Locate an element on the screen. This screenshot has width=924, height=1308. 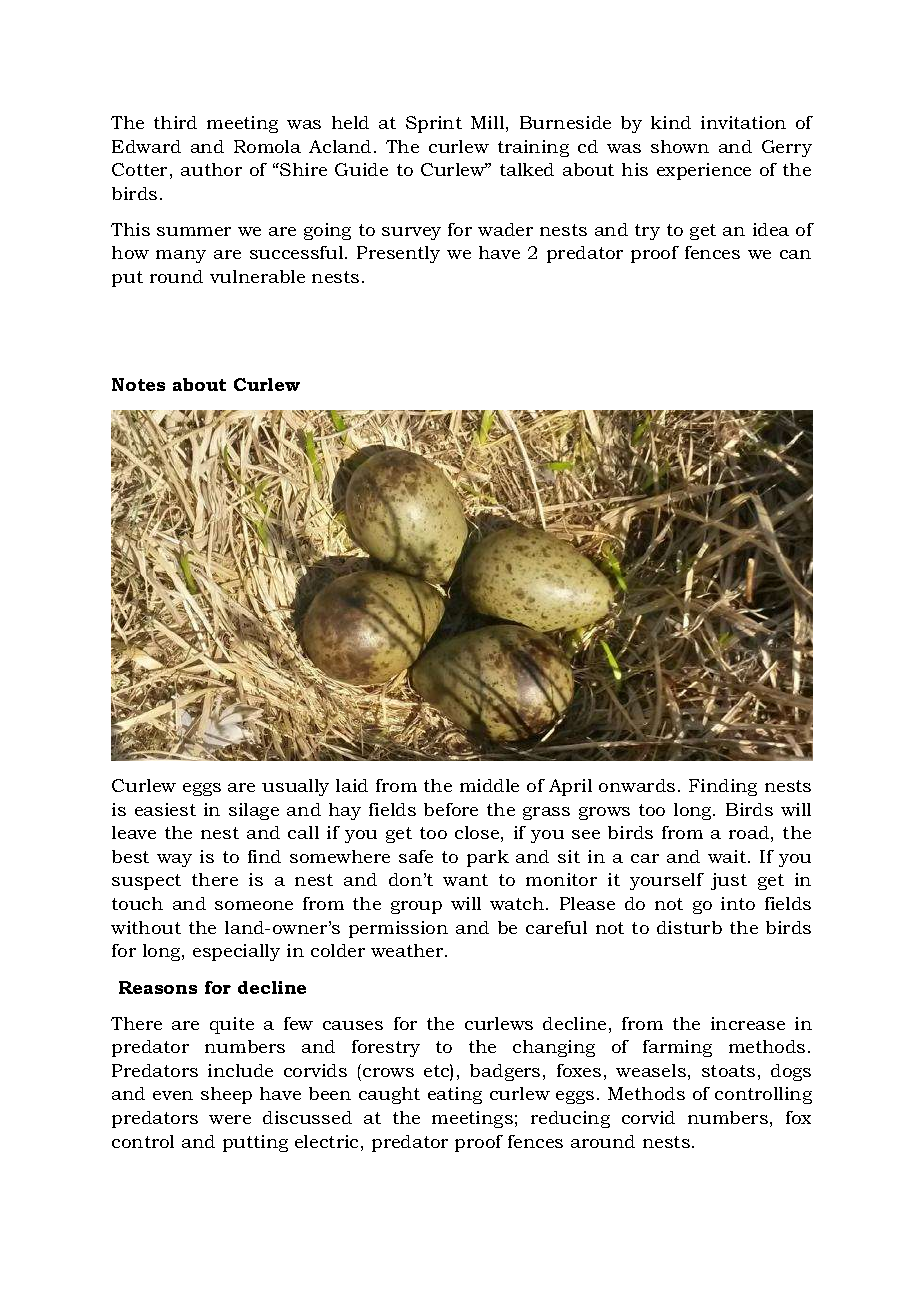
experience is located at coordinates (704, 171).
